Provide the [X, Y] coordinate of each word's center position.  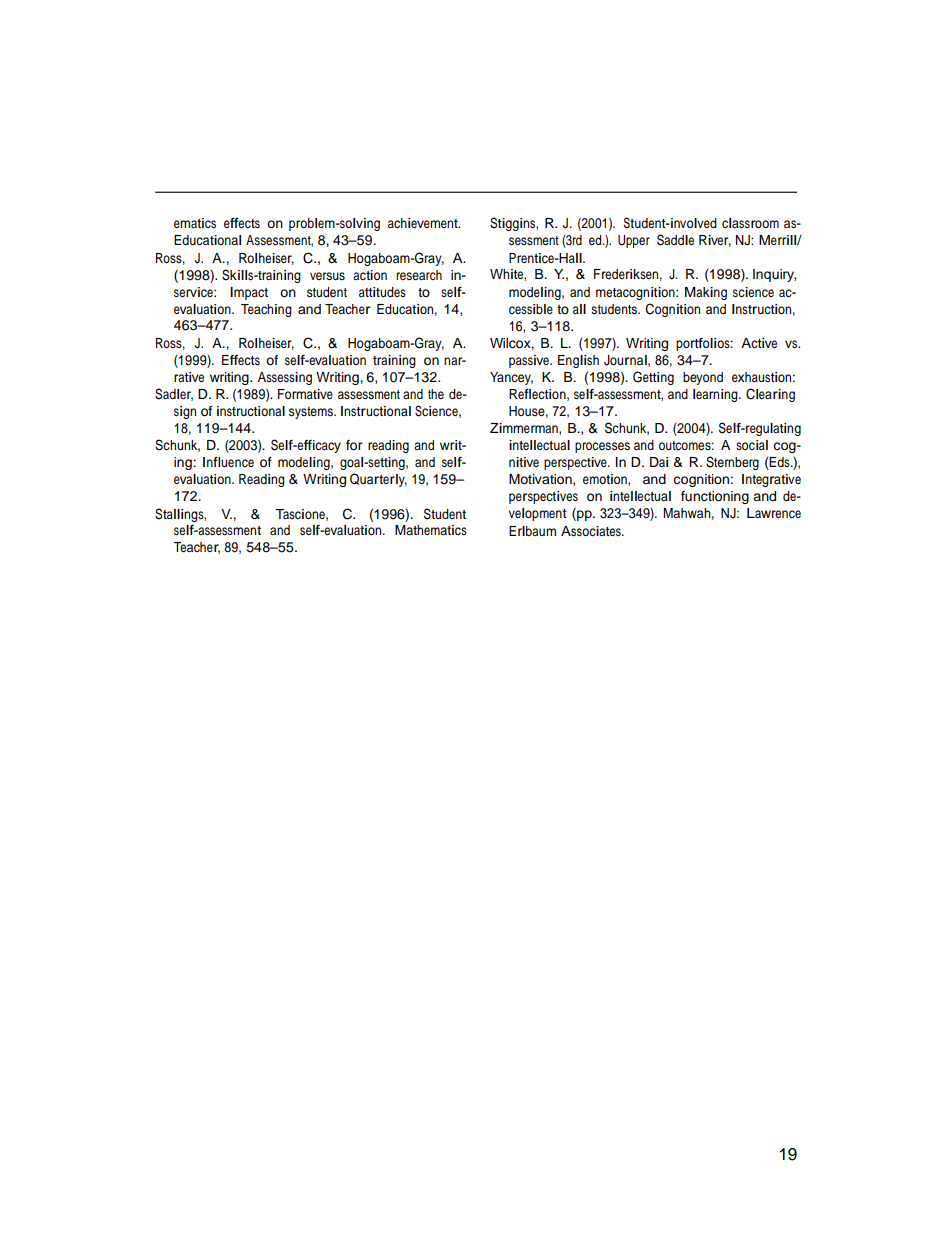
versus [327, 276]
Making [706, 293]
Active [759, 343]
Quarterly [378, 480]
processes [602, 447]
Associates [592, 531]
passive [530, 361]
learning [716, 395]
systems [312, 413]
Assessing [285, 378]
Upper [634, 241]
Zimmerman [525, 428]
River [715, 241]
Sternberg [732, 463]
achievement [424, 223]
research [419, 275]
